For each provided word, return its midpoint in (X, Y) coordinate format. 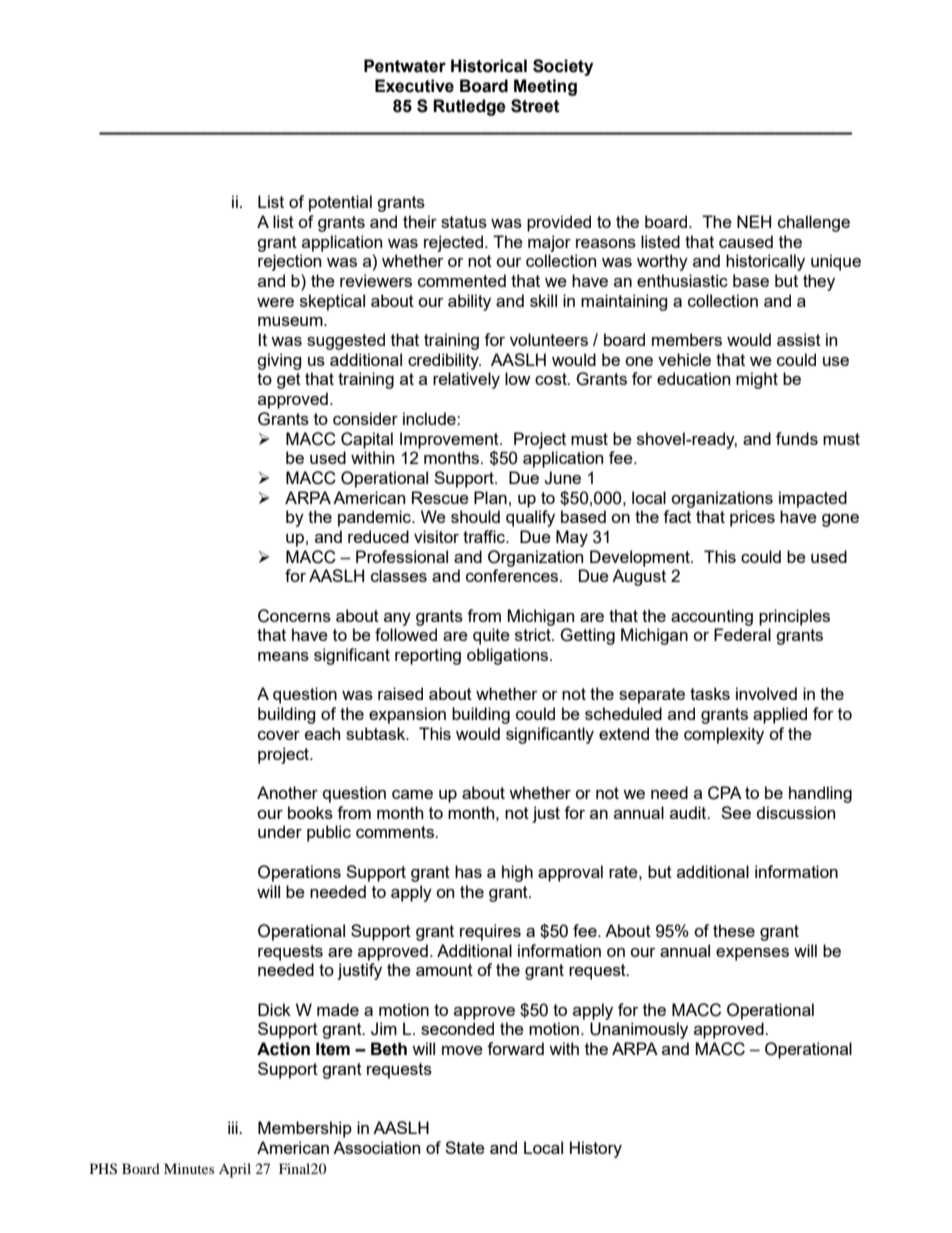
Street (535, 106)
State (465, 1147)
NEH (754, 221)
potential (340, 203)
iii (234, 1127)
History (596, 1149)
